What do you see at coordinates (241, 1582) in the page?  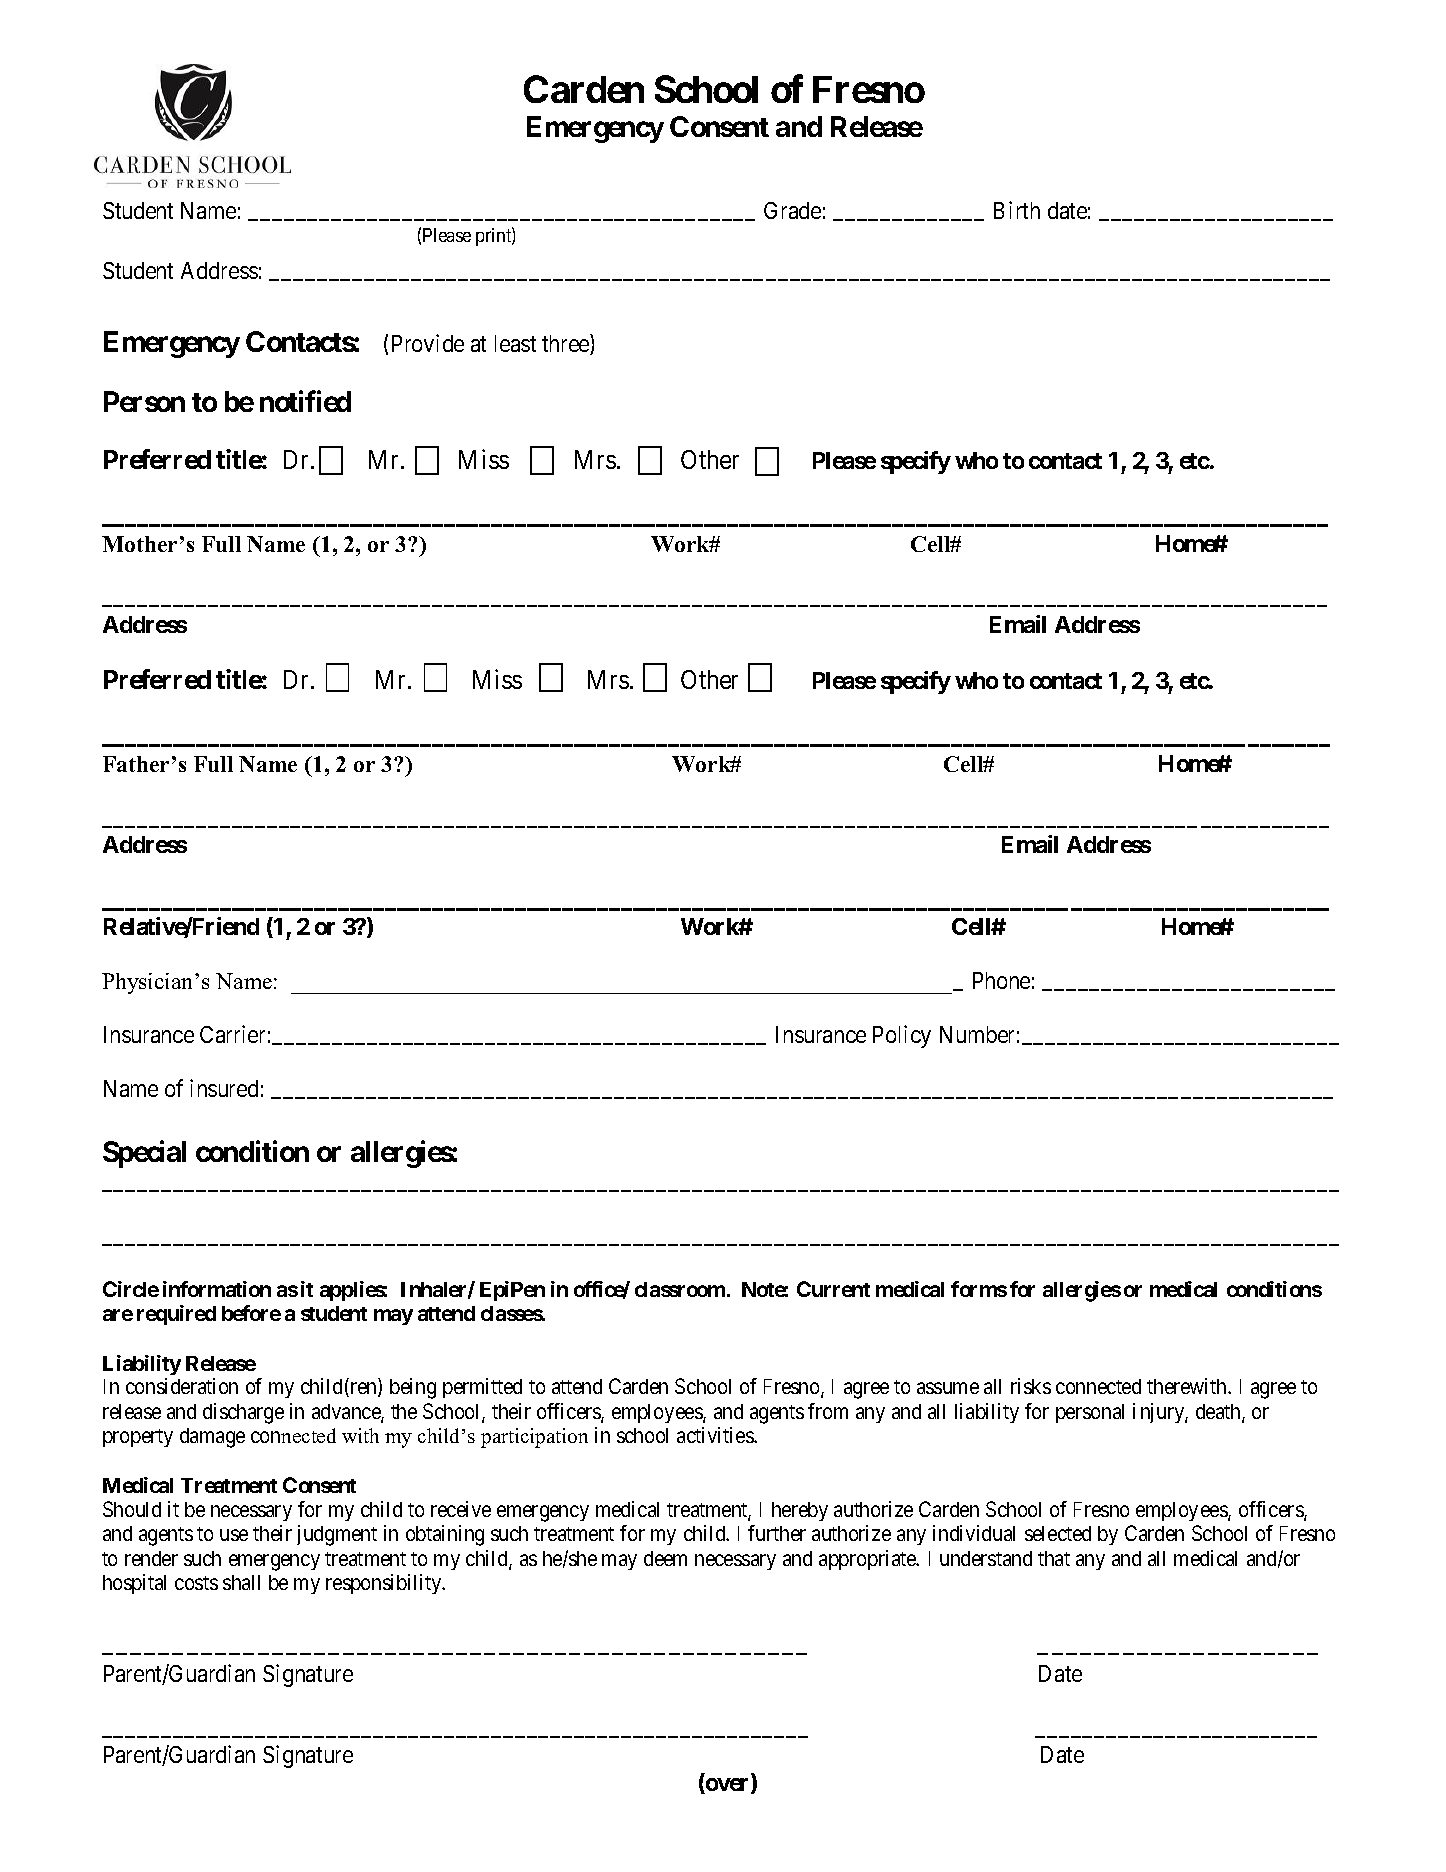 I see `shall` at bounding box center [241, 1582].
